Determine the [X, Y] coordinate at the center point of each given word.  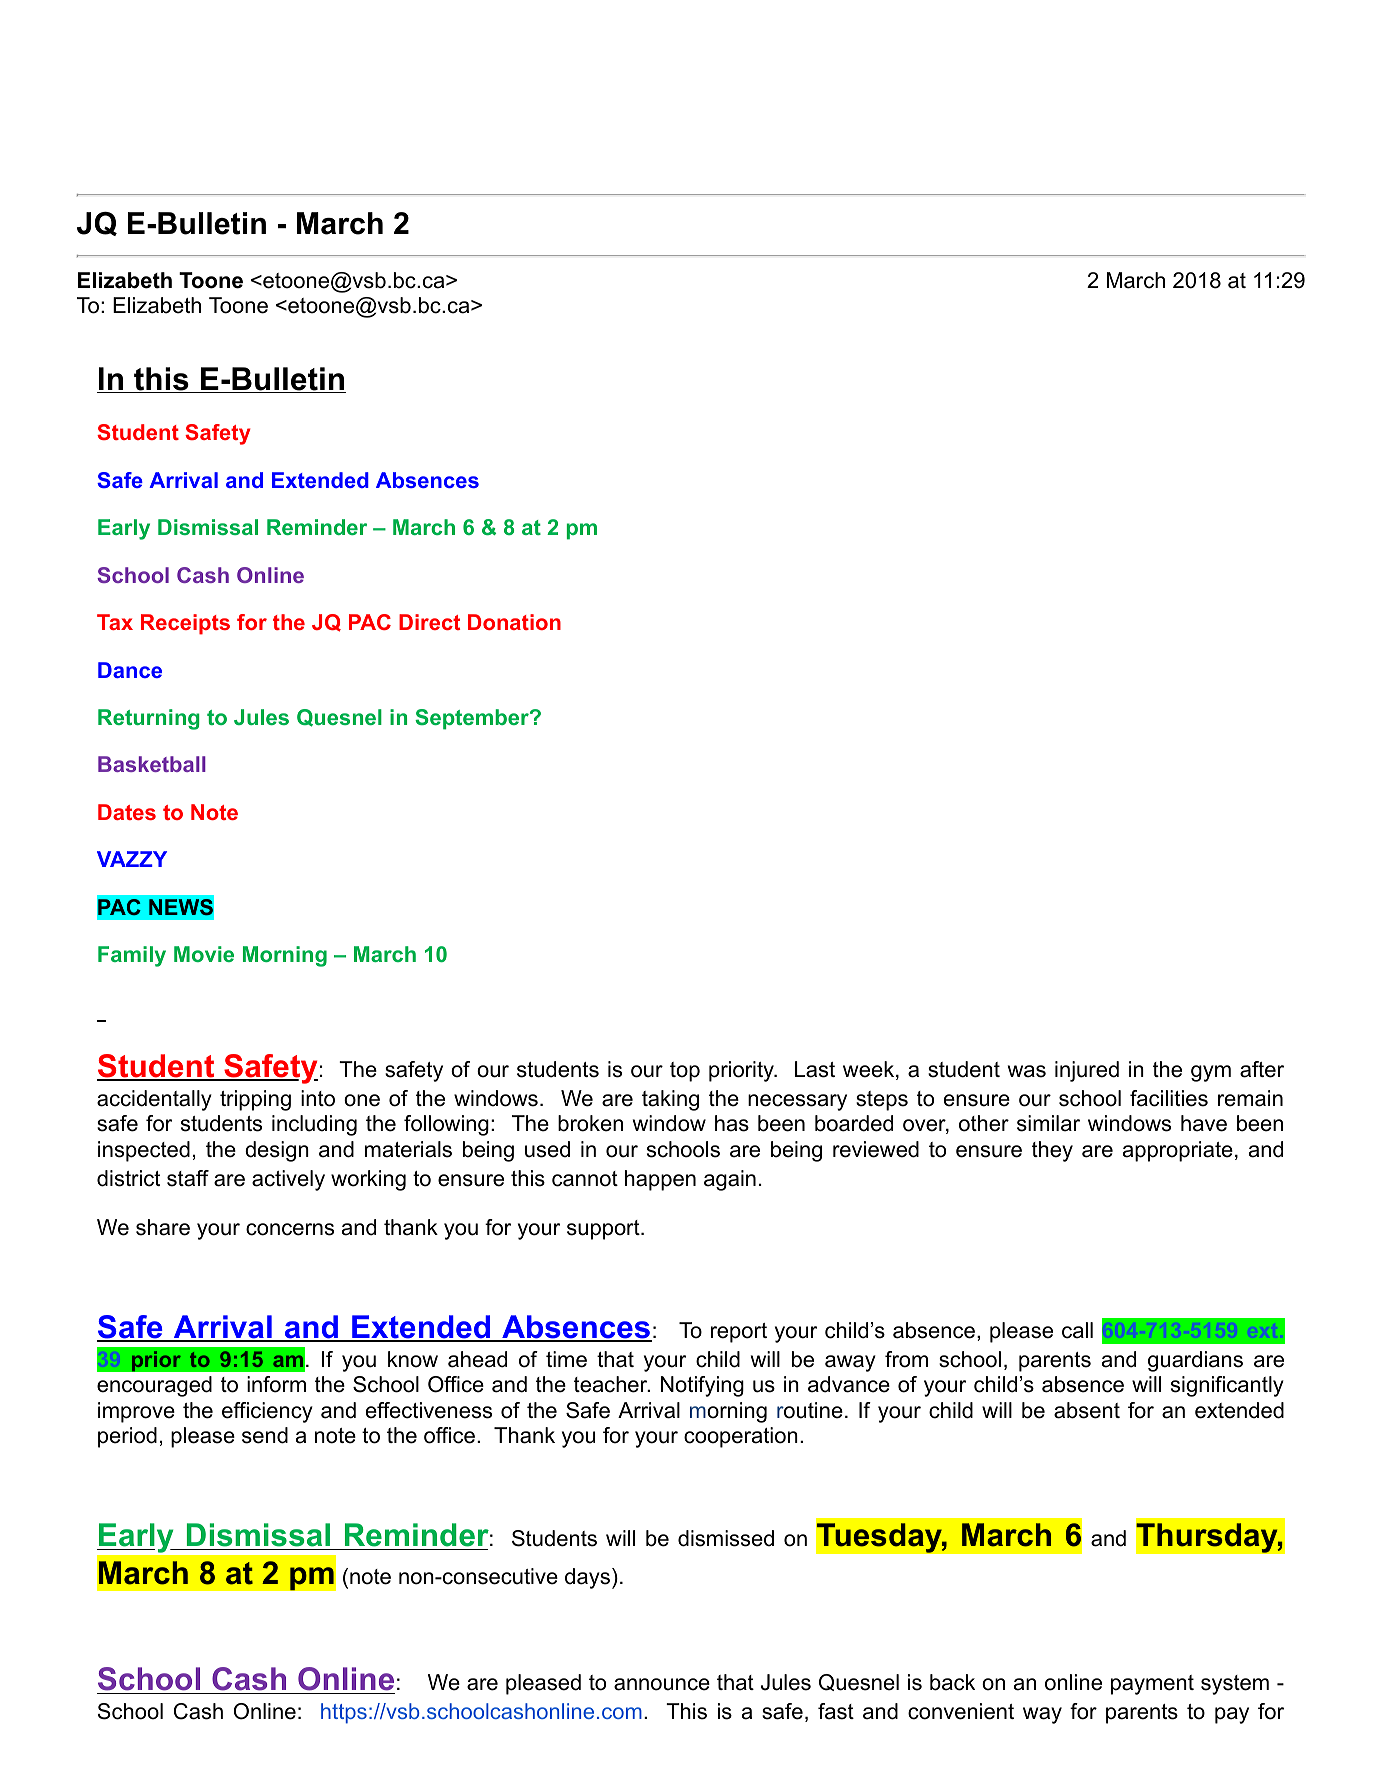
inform [276, 1384]
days [589, 1578]
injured [1087, 1071]
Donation [514, 622]
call [1077, 1330]
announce [662, 1684]
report [739, 1333]
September [473, 719]
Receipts [185, 624]
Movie [204, 954]
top [685, 1072]
